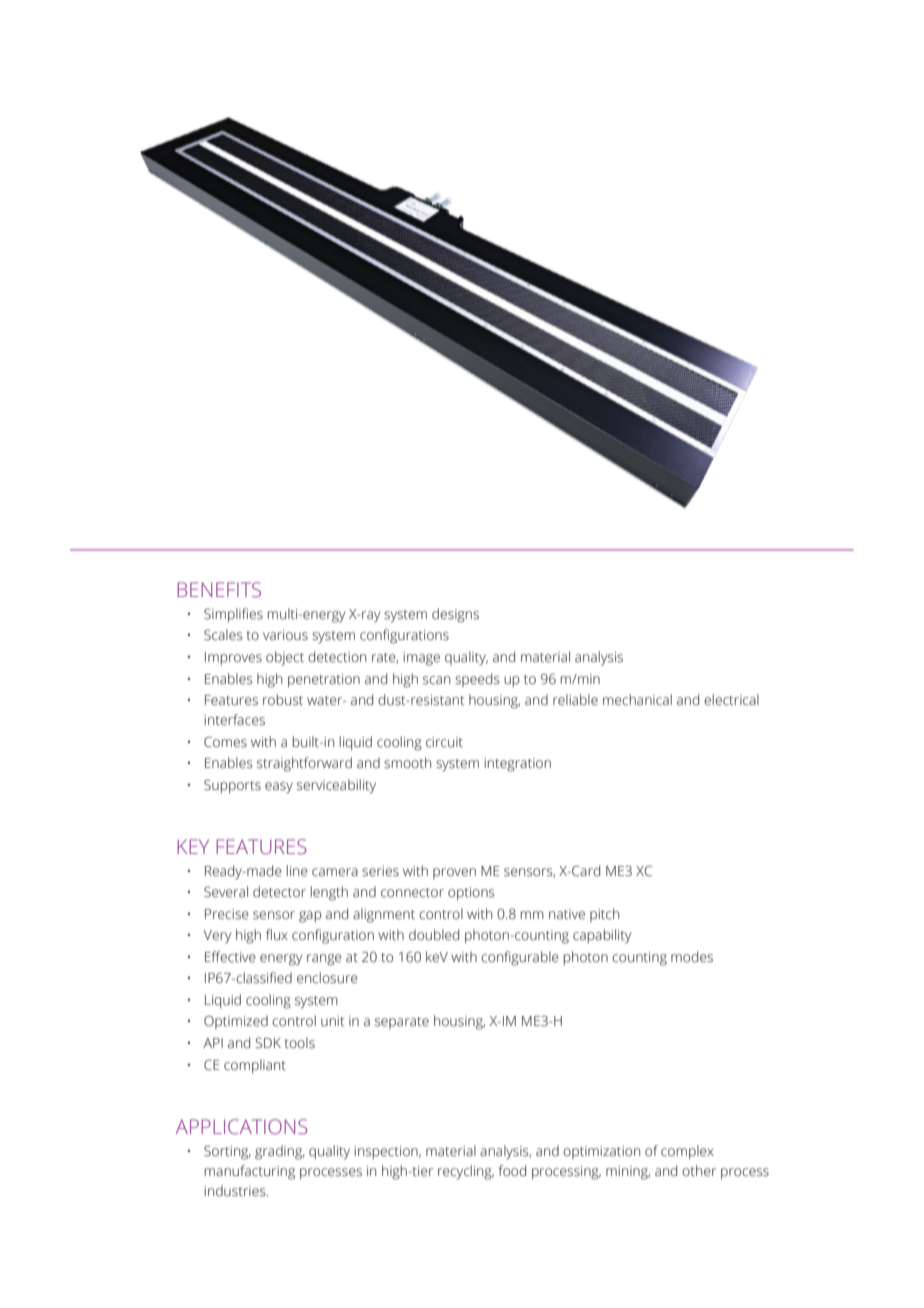  I want to click on grading, so click(280, 1152).
